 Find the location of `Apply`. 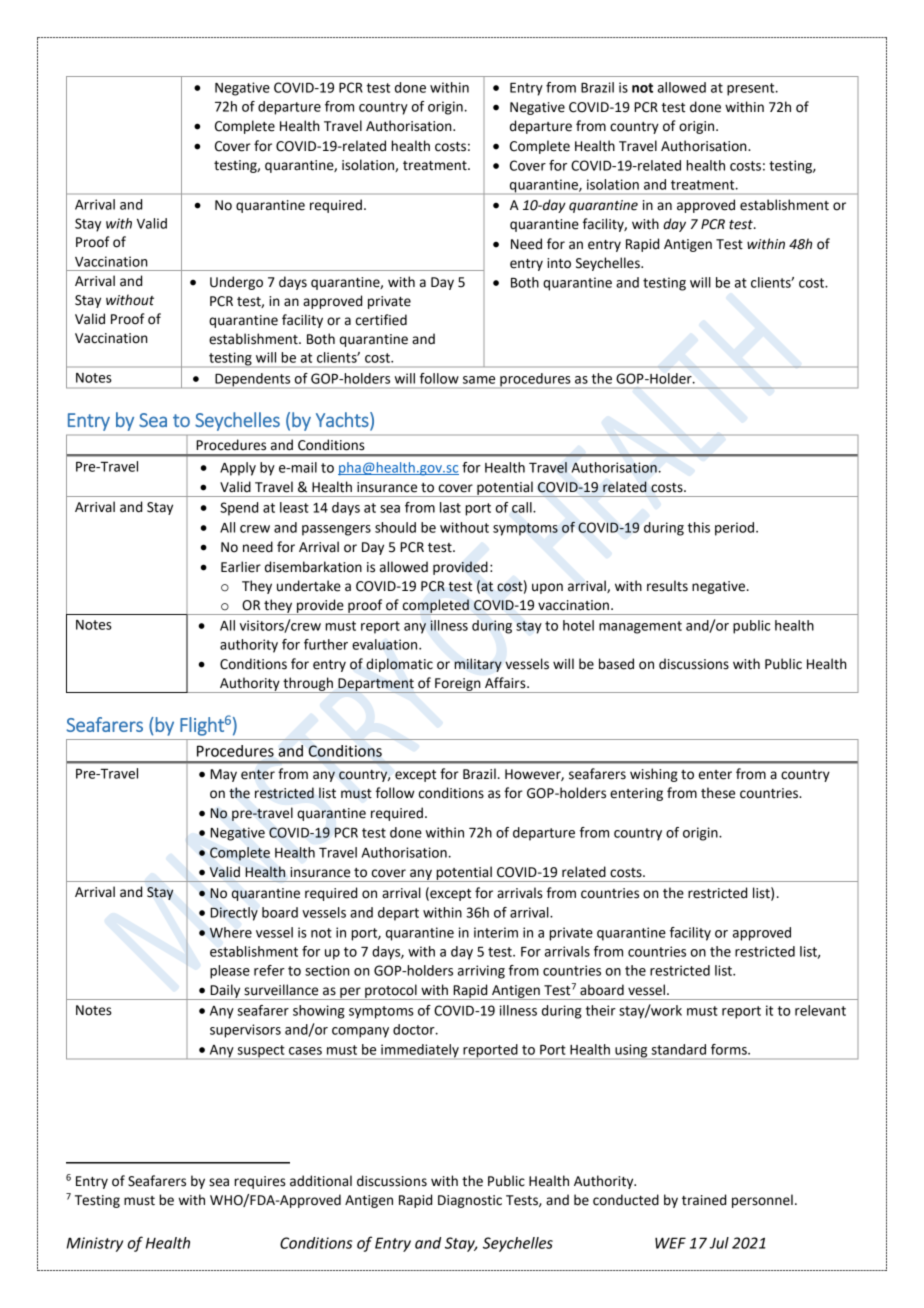

Apply is located at coordinates (238, 469).
